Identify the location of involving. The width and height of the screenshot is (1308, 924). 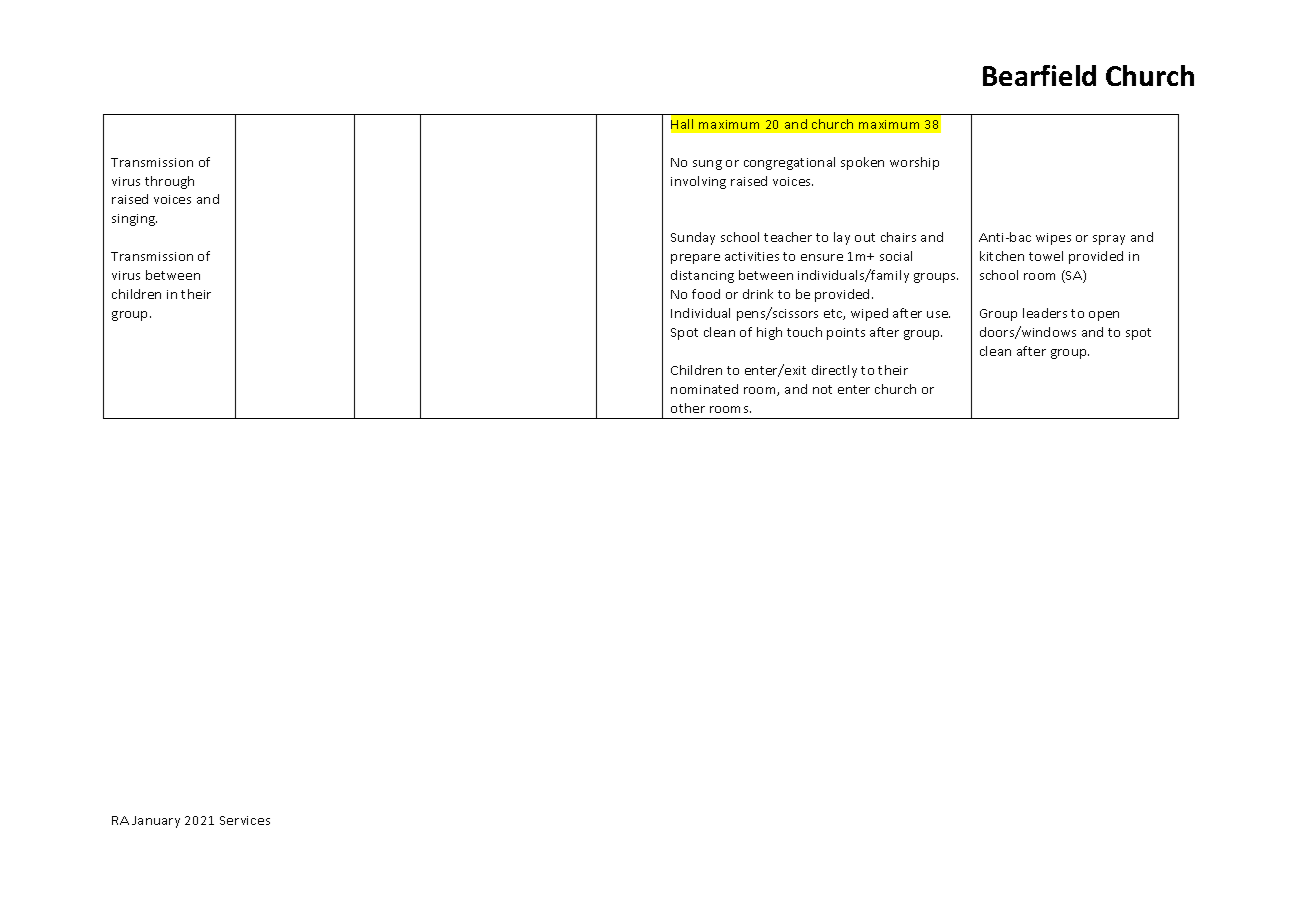
(698, 182).
